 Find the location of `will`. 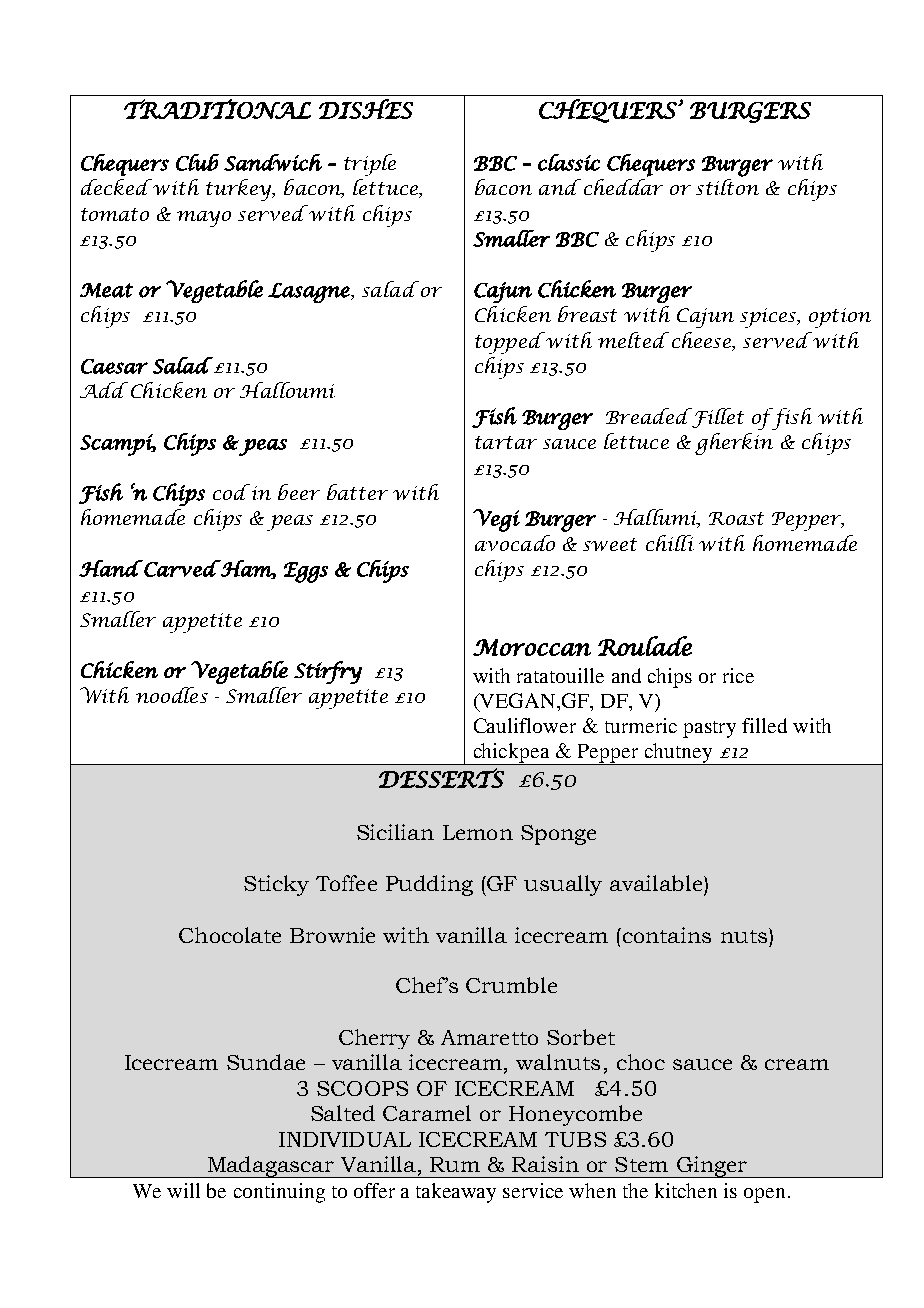

will is located at coordinates (183, 1190).
